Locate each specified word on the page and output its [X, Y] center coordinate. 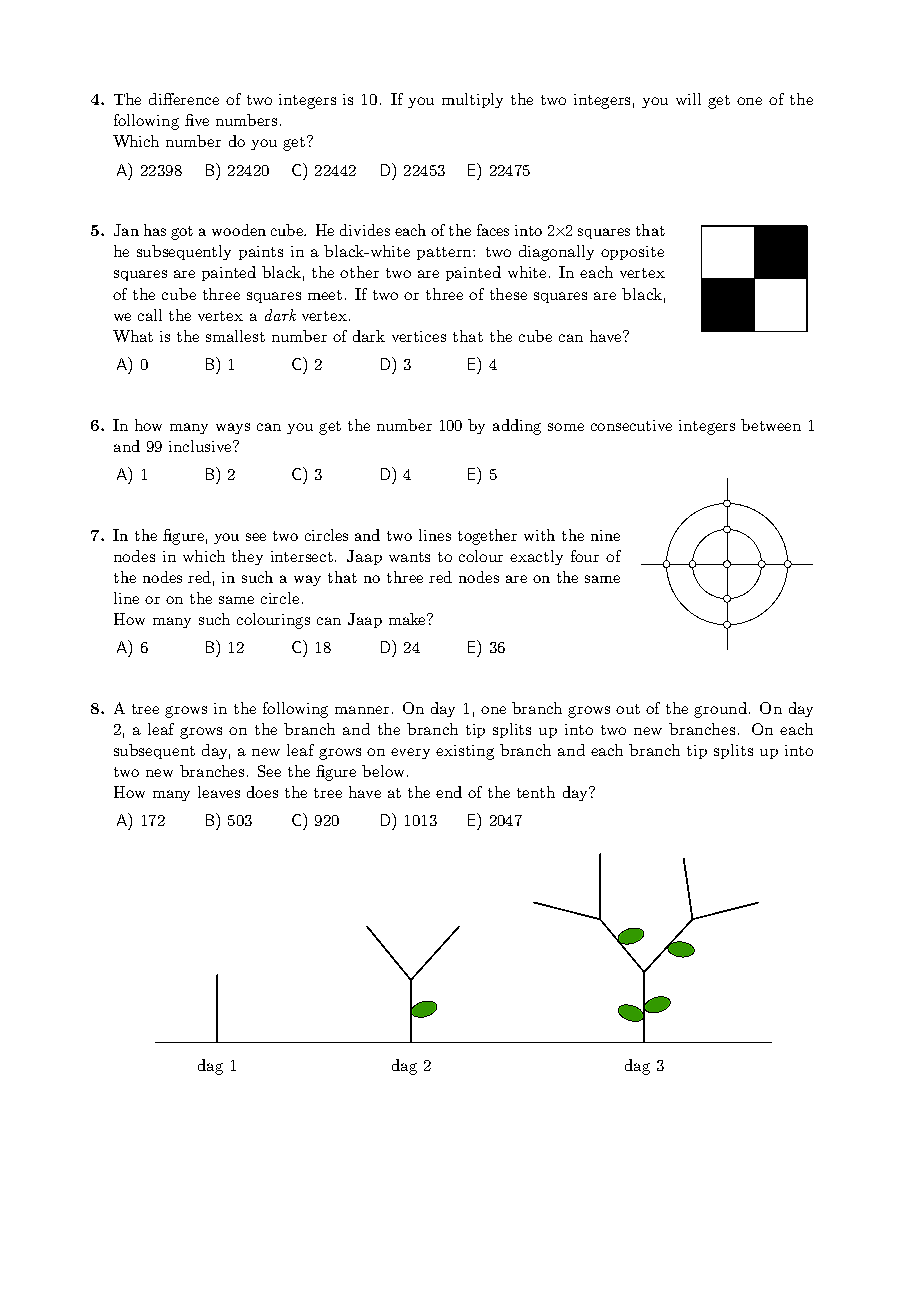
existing [465, 752]
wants [409, 557]
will [688, 99]
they [247, 557]
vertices [419, 336]
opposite [632, 253]
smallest [235, 336]
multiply [472, 100]
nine [605, 535]
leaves [219, 792]
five [197, 120]
